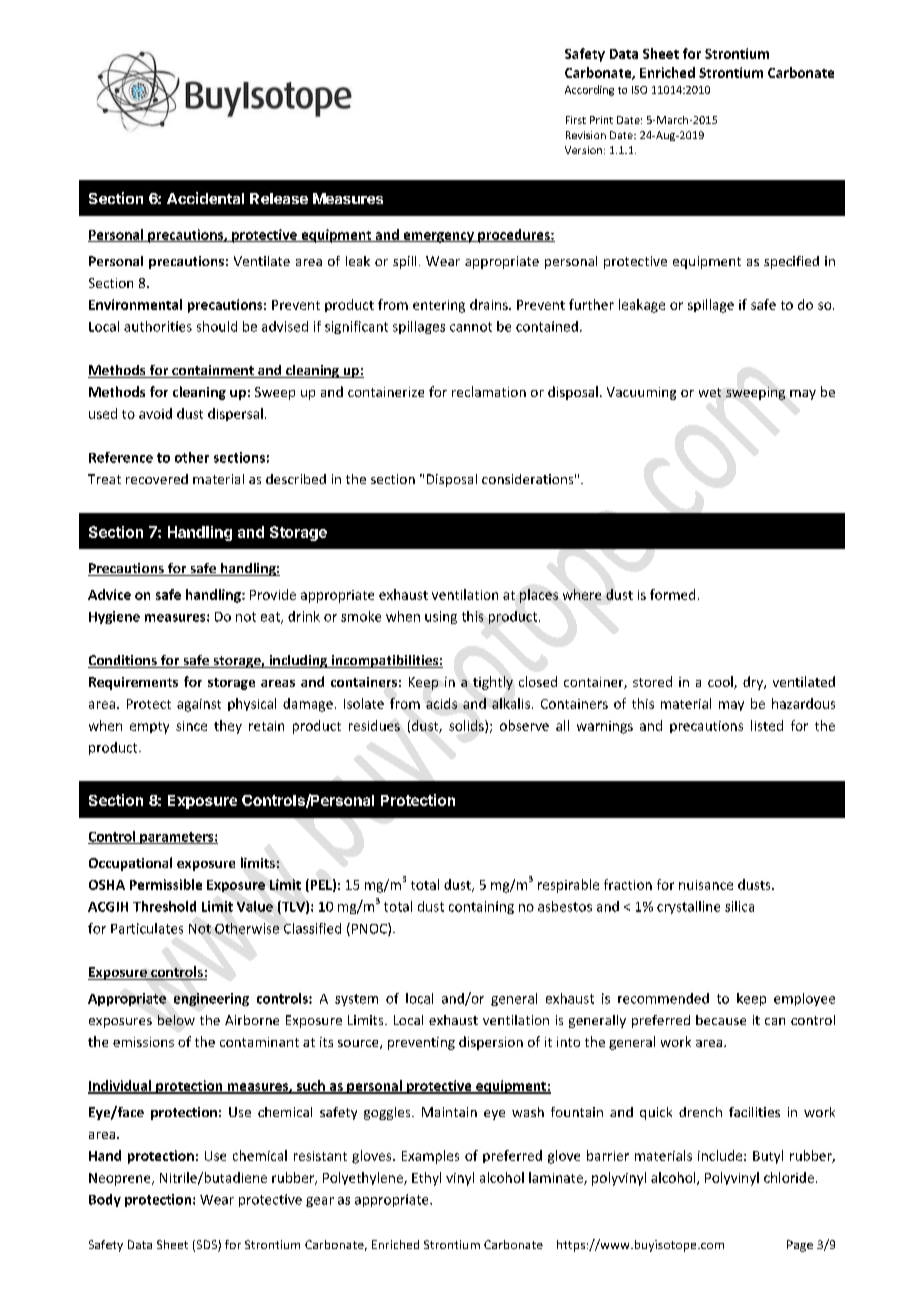 The height and width of the screenshot is (1308, 924). I want to click on against, so click(199, 705).
